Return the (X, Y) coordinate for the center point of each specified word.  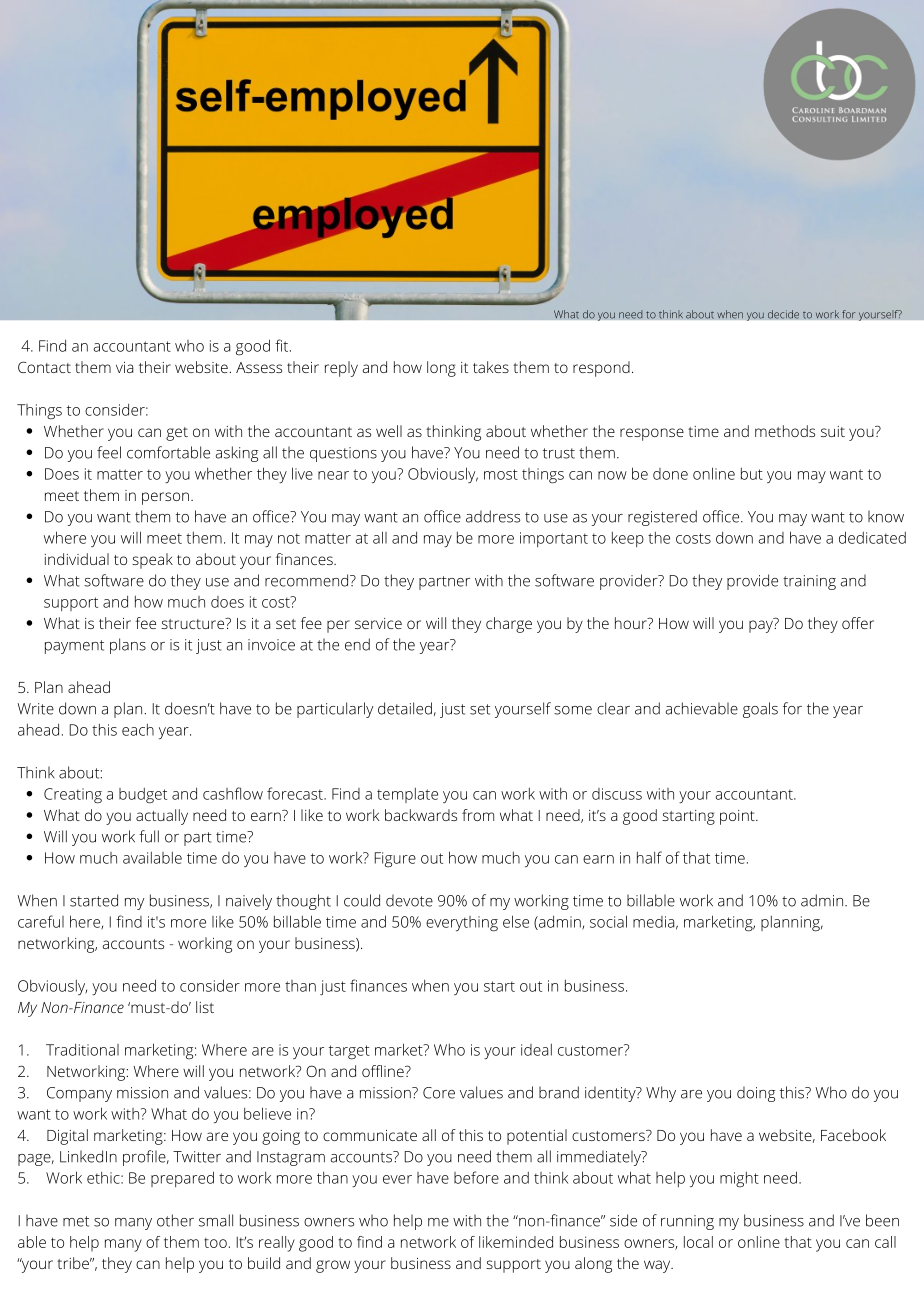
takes (491, 367)
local (698, 1242)
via (124, 367)
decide (783, 314)
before (476, 1177)
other (175, 1220)
